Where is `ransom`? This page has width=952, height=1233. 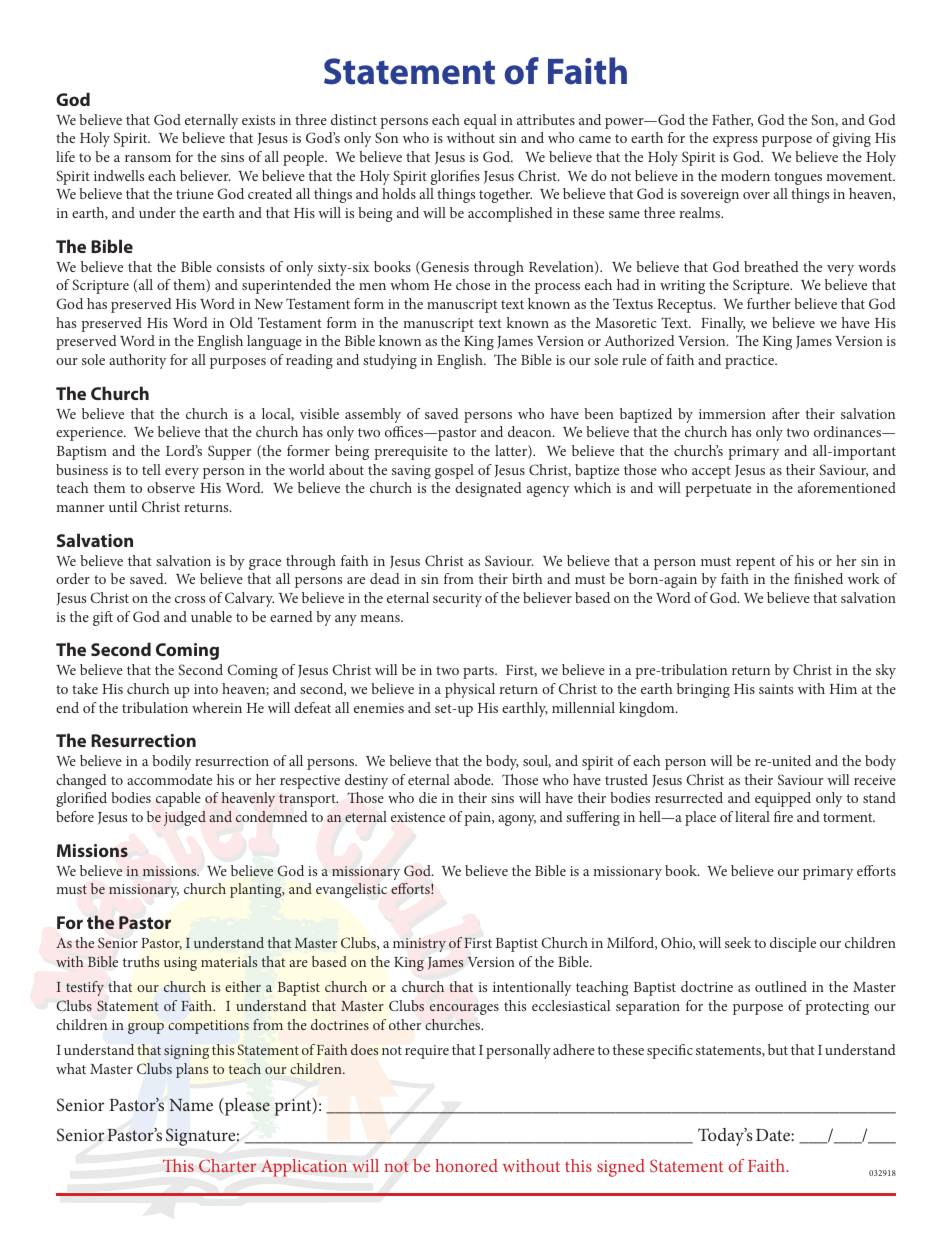 ransom is located at coordinates (148, 158).
